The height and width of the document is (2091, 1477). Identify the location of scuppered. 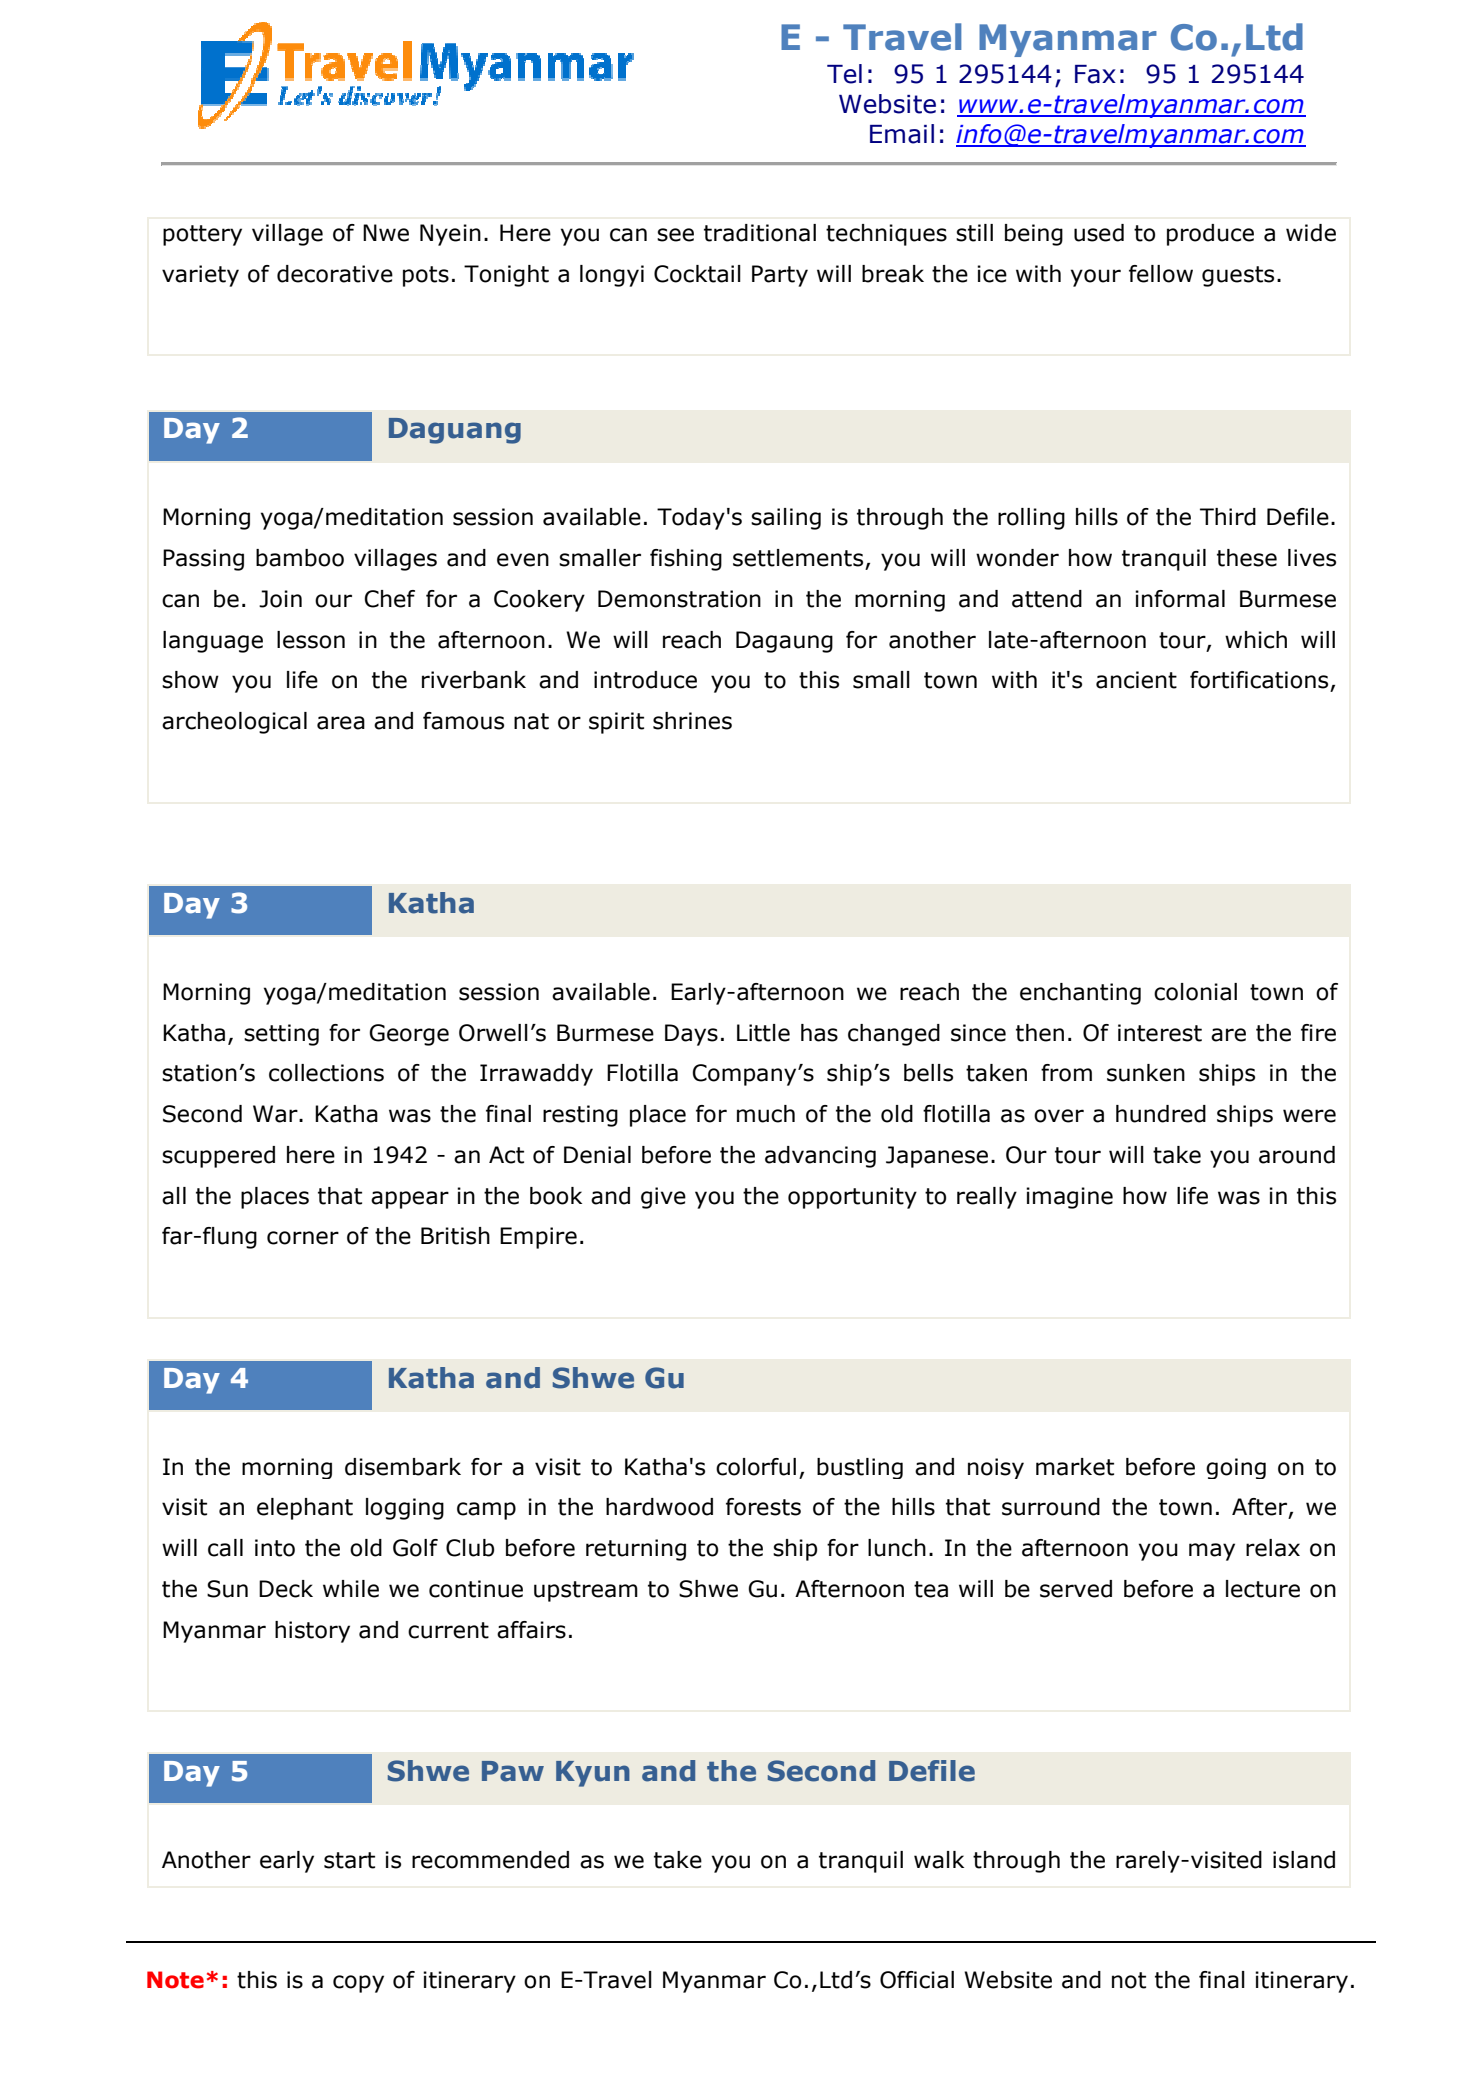
(218, 1157).
